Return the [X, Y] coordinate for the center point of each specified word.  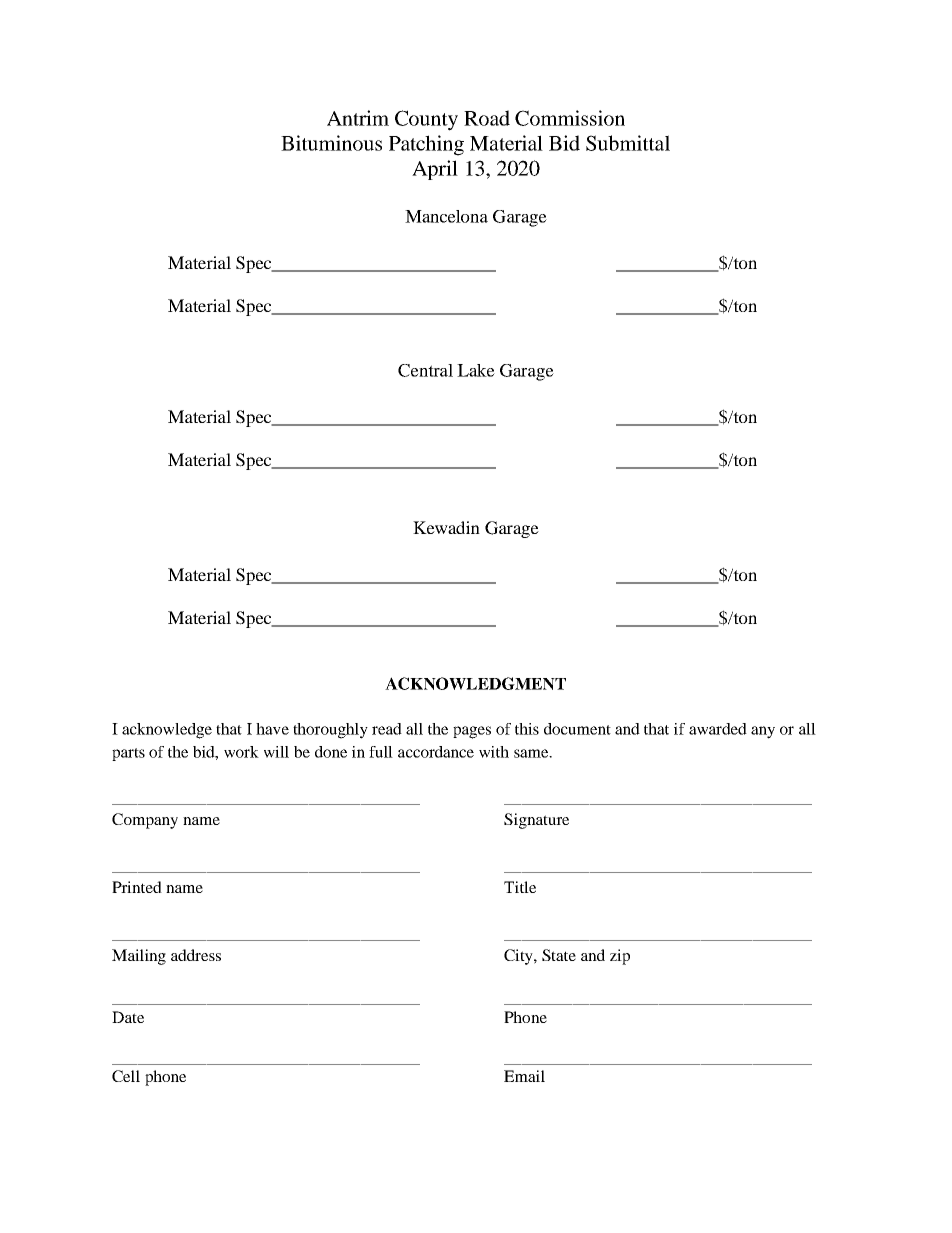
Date [128, 1017]
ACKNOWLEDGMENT [475, 683]
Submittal [628, 143]
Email [524, 1076]
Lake [476, 370]
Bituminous [331, 143]
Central [425, 370]
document [577, 729]
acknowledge [167, 731]
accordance [436, 752]
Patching [426, 145]
